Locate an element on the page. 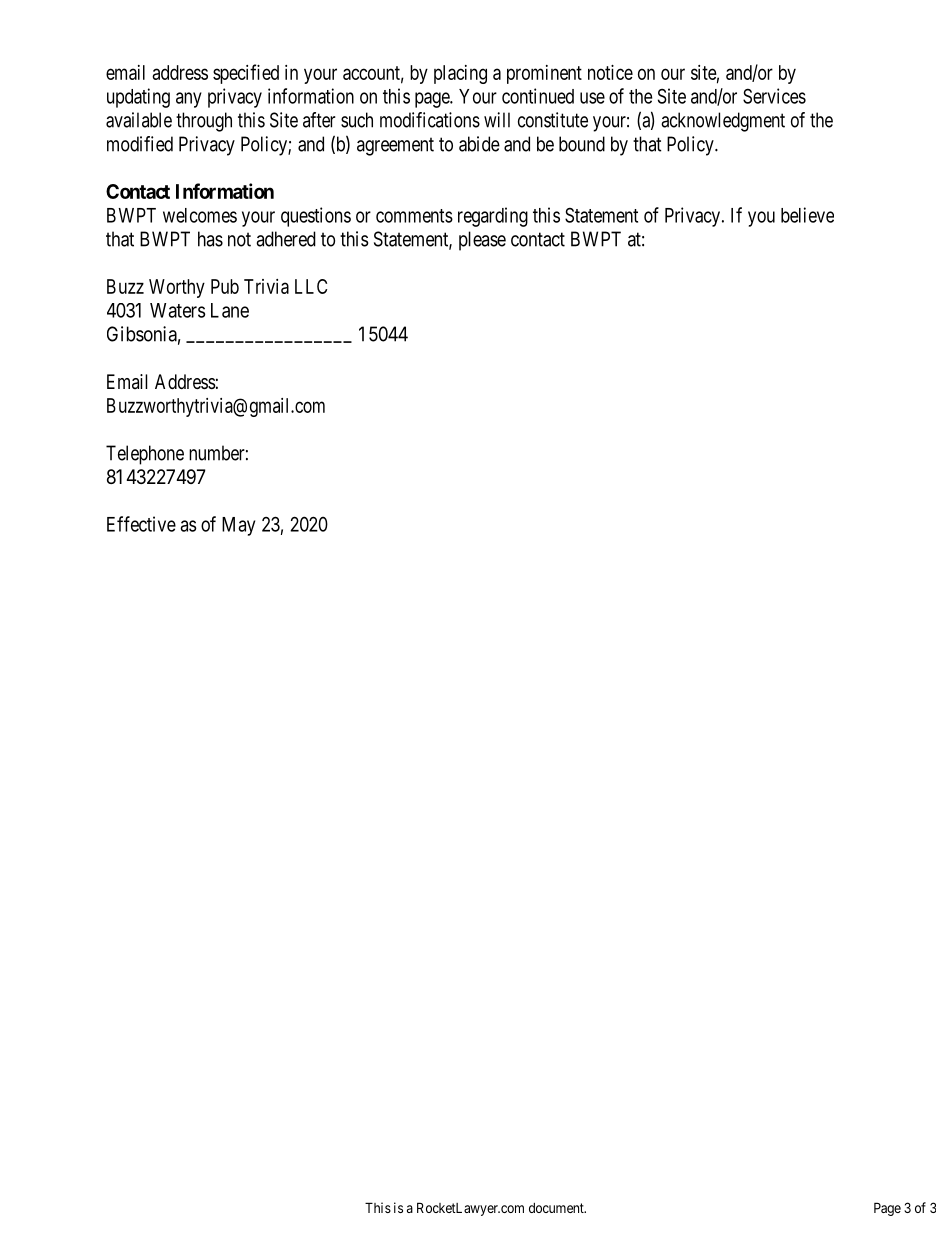 This document has height=1233, width=952. believe is located at coordinates (807, 215).
